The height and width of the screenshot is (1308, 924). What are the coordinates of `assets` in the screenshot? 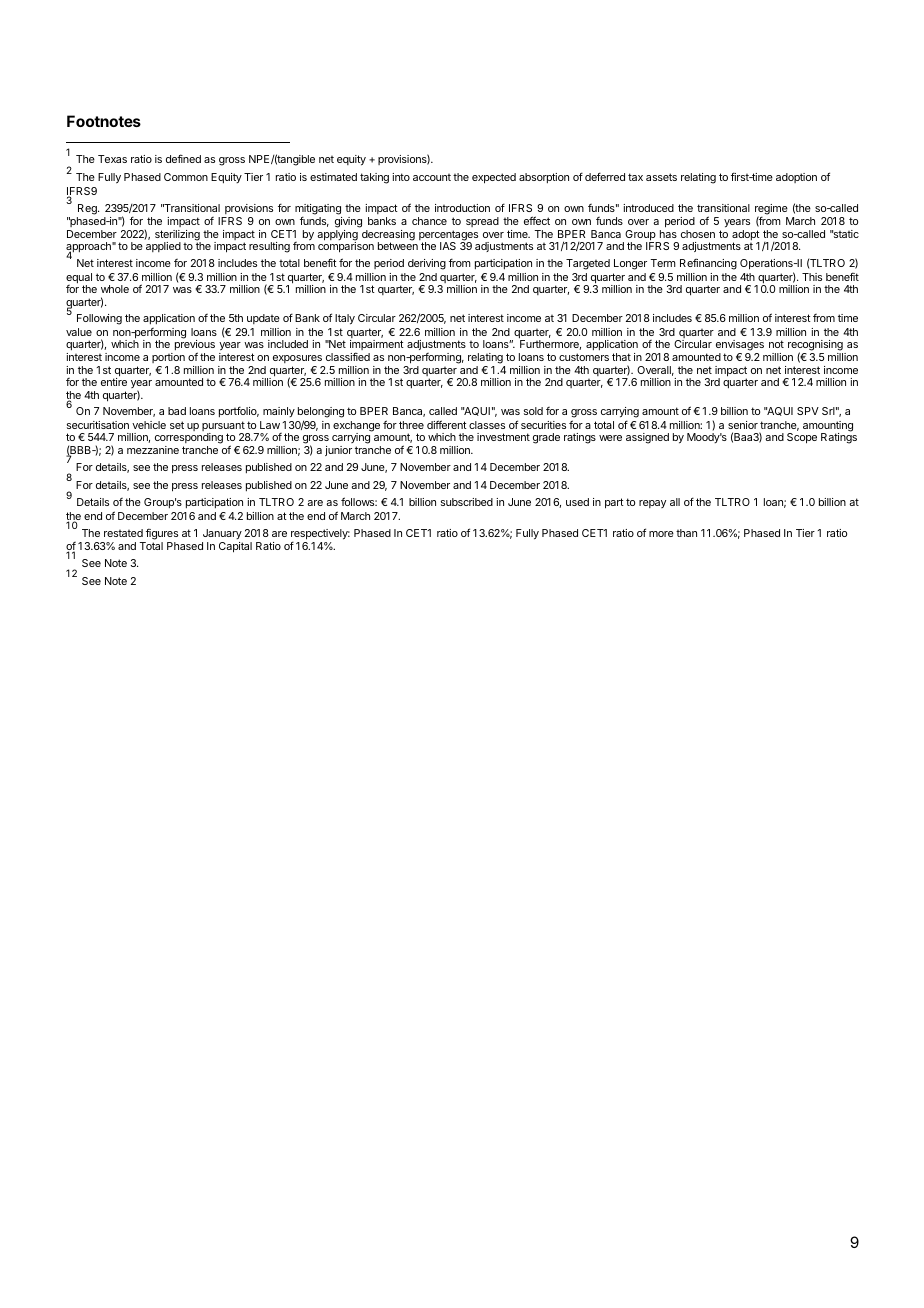 It's located at (661, 177).
